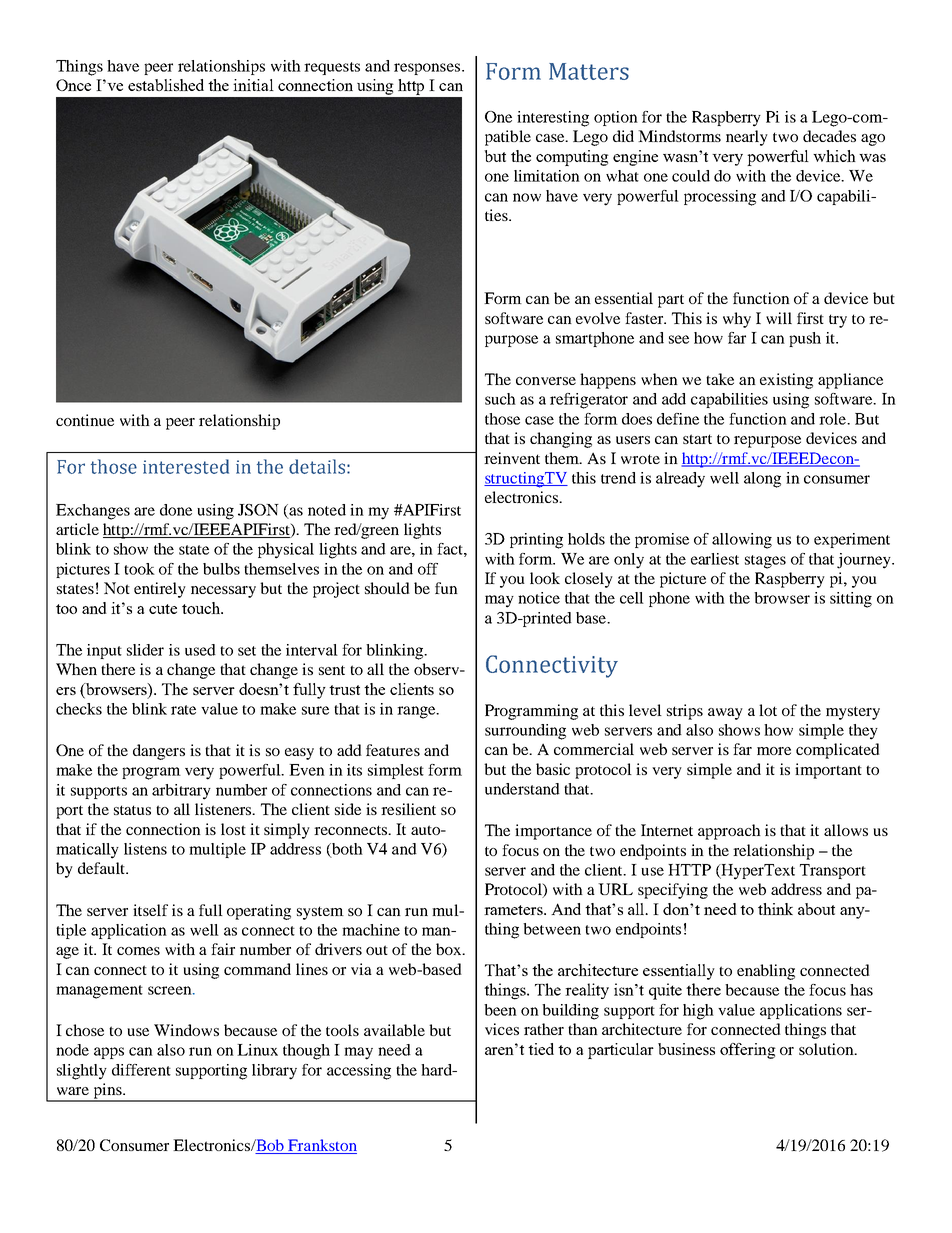 The width and height of the screenshot is (952, 1233). Describe the element at coordinates (417, 712) in the screenshot. I see `range` at that location.
